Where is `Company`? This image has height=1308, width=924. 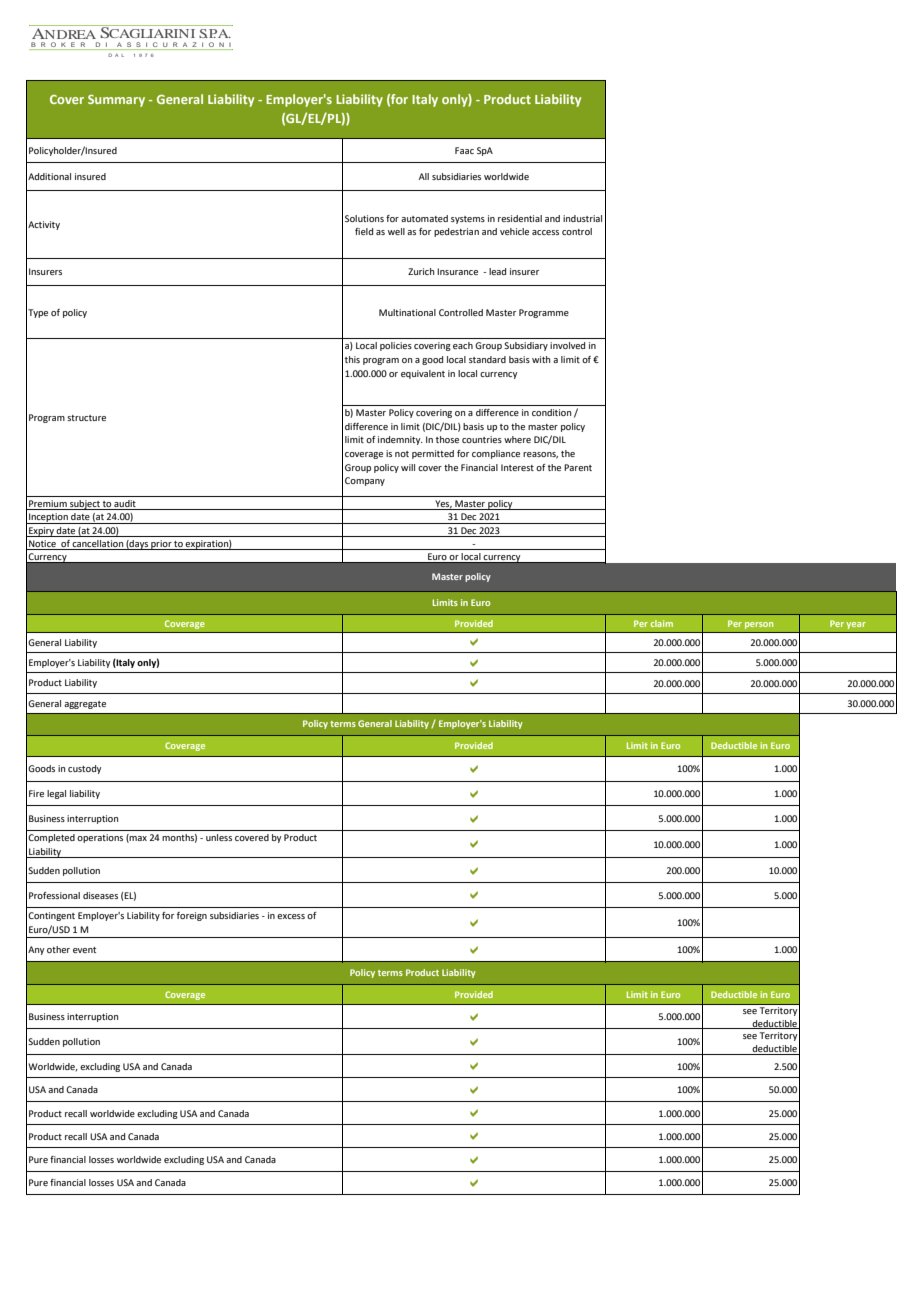 Company is located at coordinates (365, 481).
